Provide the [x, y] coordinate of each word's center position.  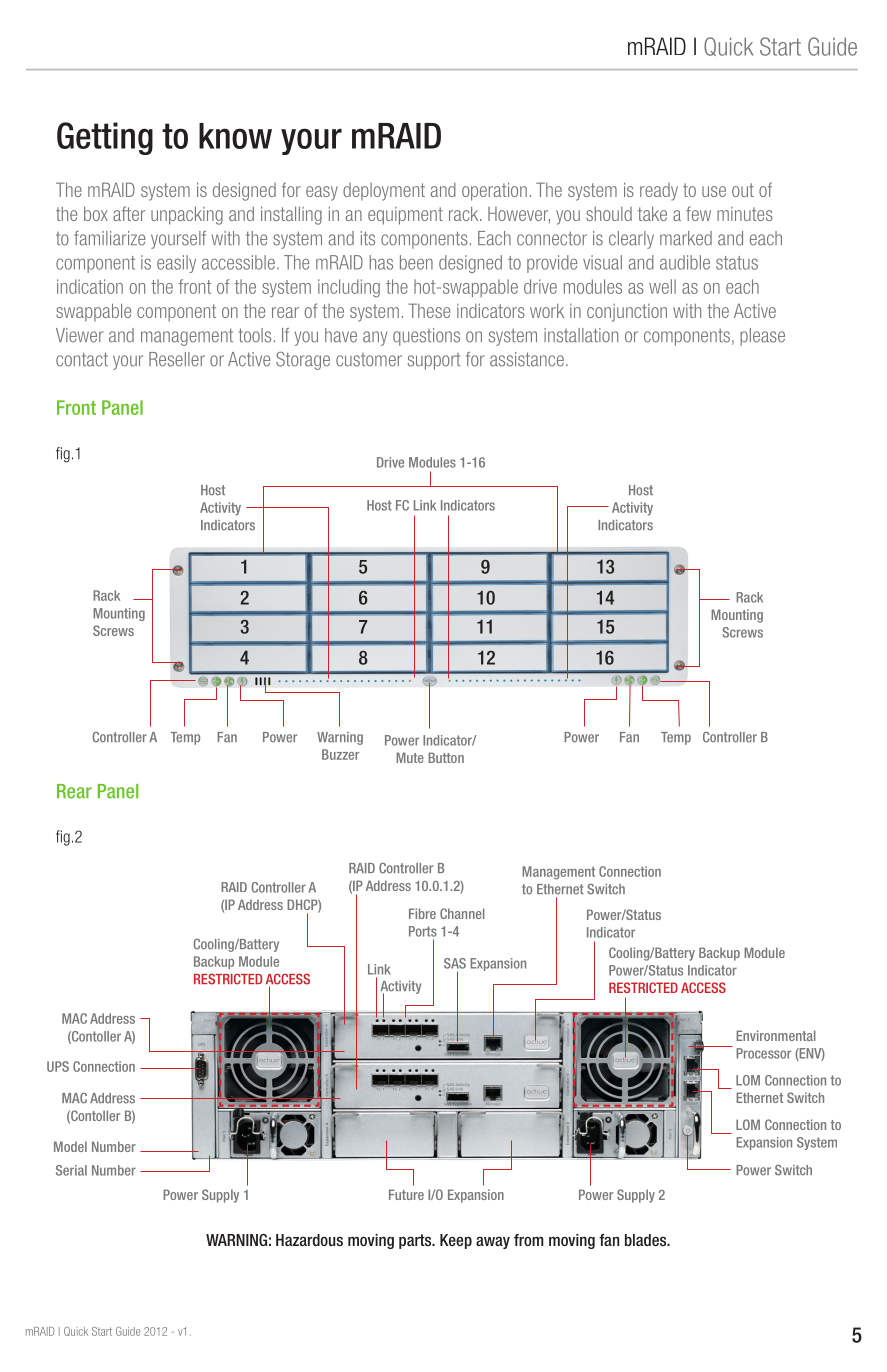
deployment [384, 192]
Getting [105, 138]
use [714, 191]
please [762, 337]
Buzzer [340, 754]
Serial [71, 1170]
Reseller [177, 359]
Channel [462, 913]
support [434, 361]
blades [647, 1240]
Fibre [422, 913]
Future [406, 1194]
